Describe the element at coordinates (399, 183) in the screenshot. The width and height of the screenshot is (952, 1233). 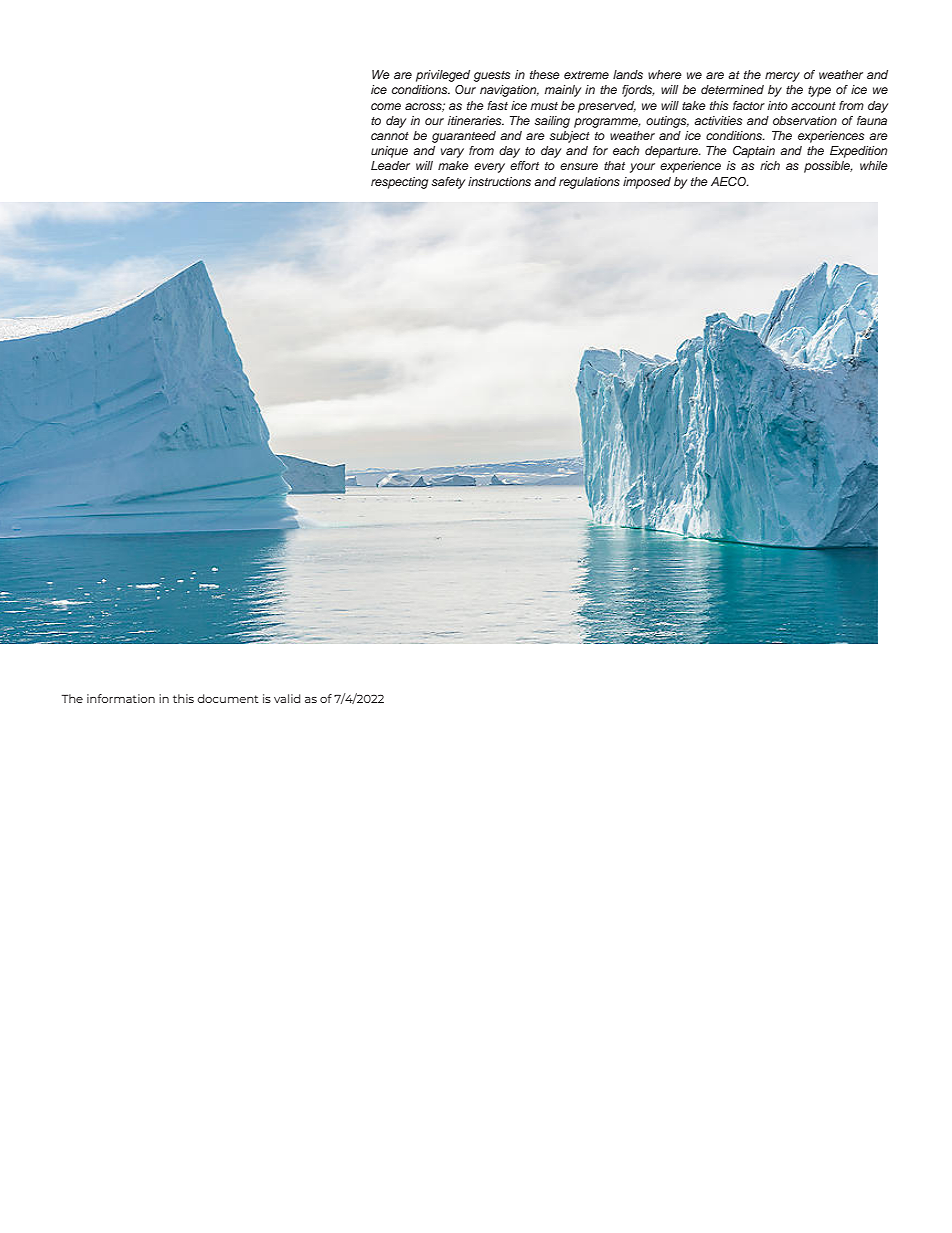
I see `respecting` at that location.
